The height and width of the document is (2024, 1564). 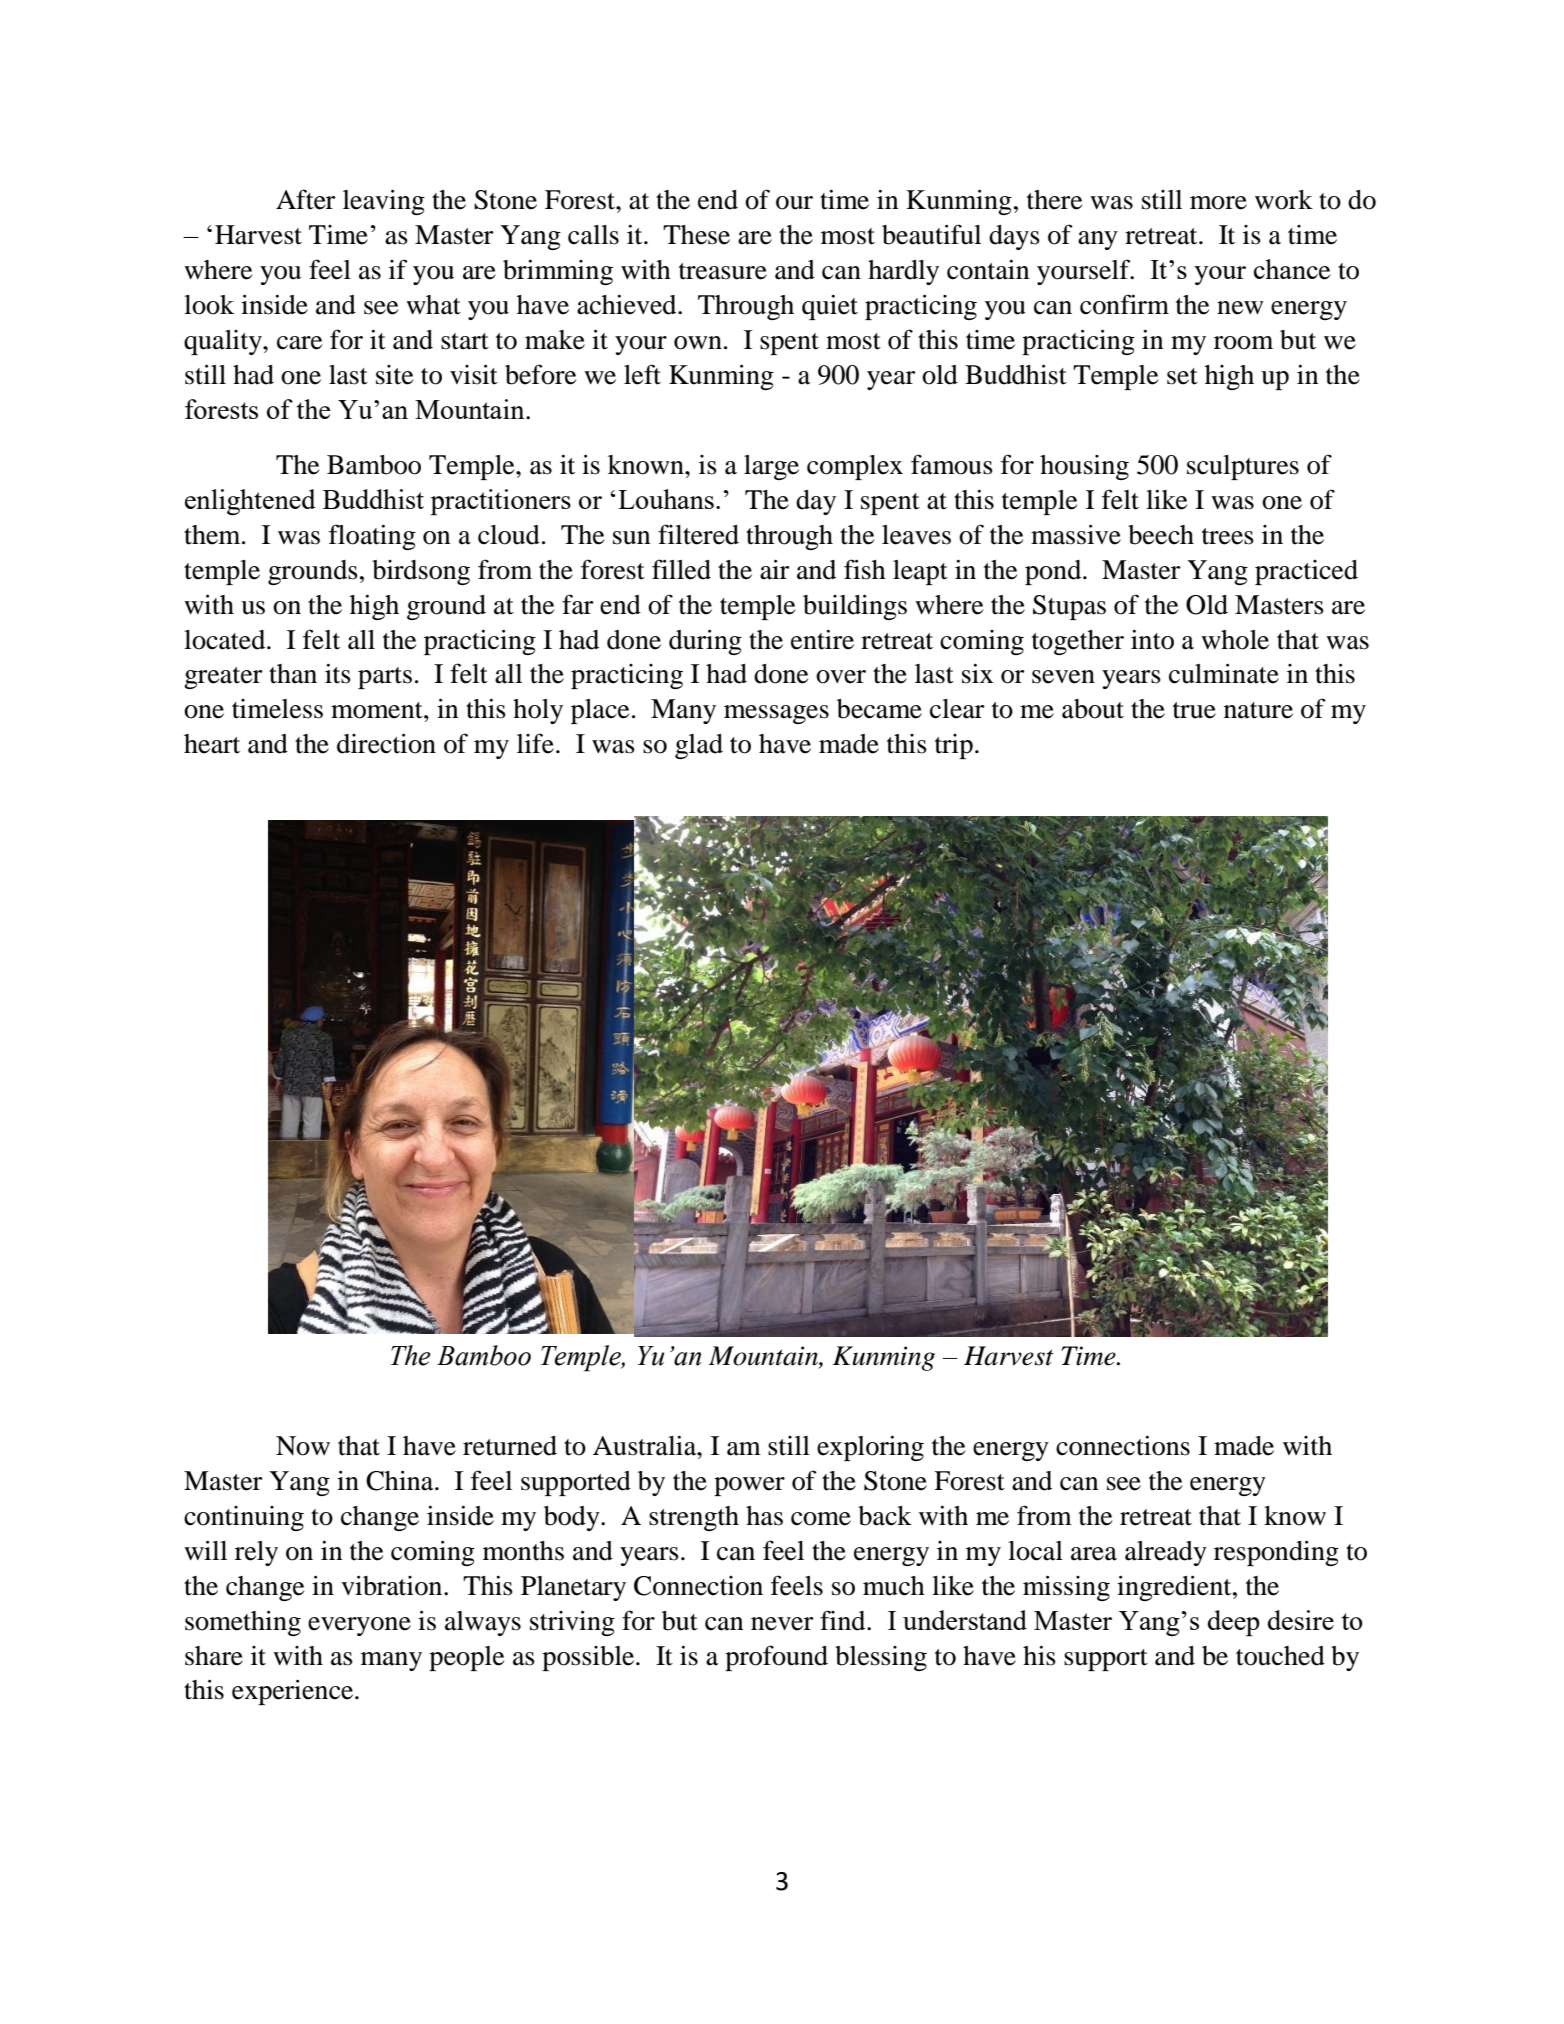 I want to click on everyone, so click(x=359, y=1626).
